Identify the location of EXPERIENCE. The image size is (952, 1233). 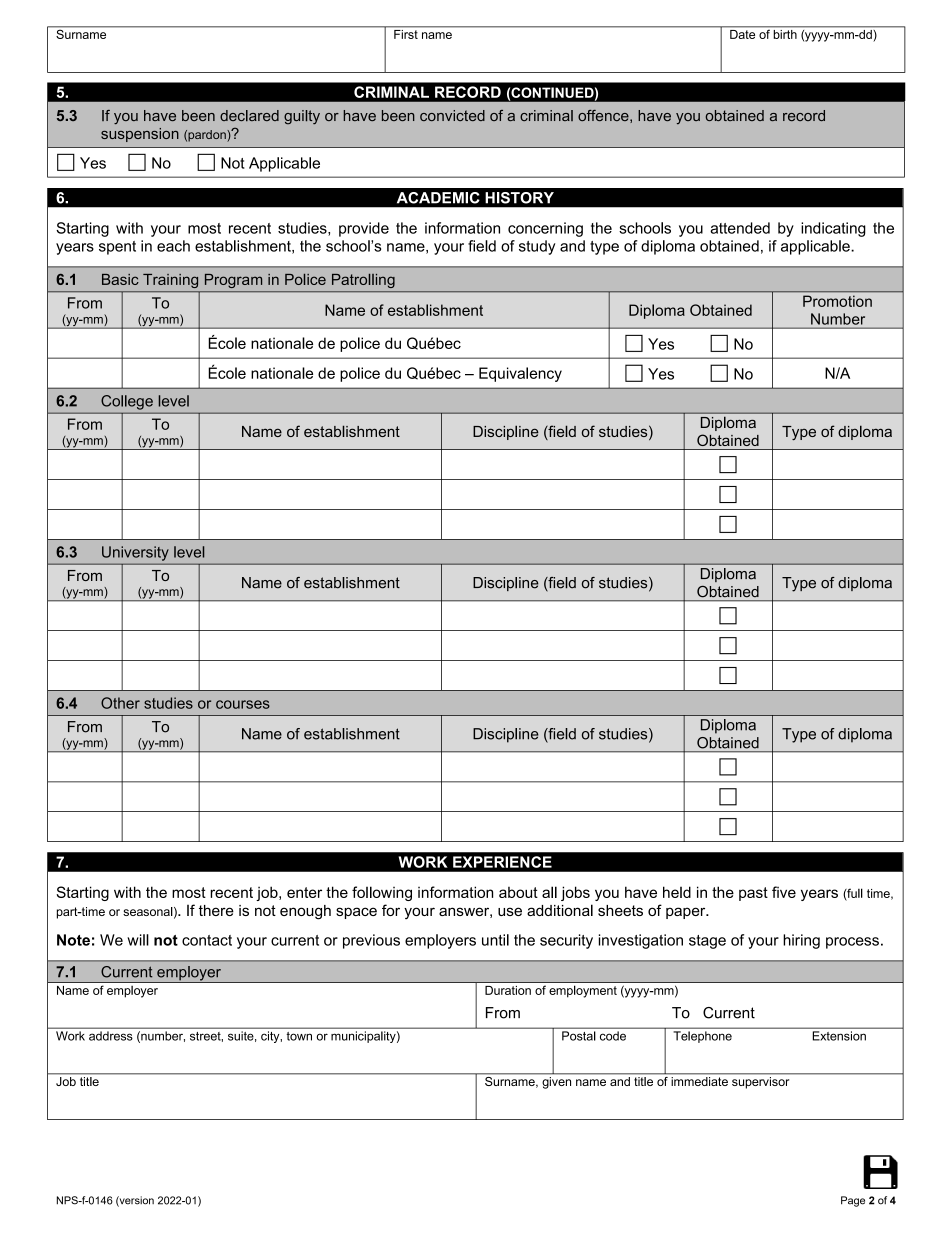
(502, 862).
